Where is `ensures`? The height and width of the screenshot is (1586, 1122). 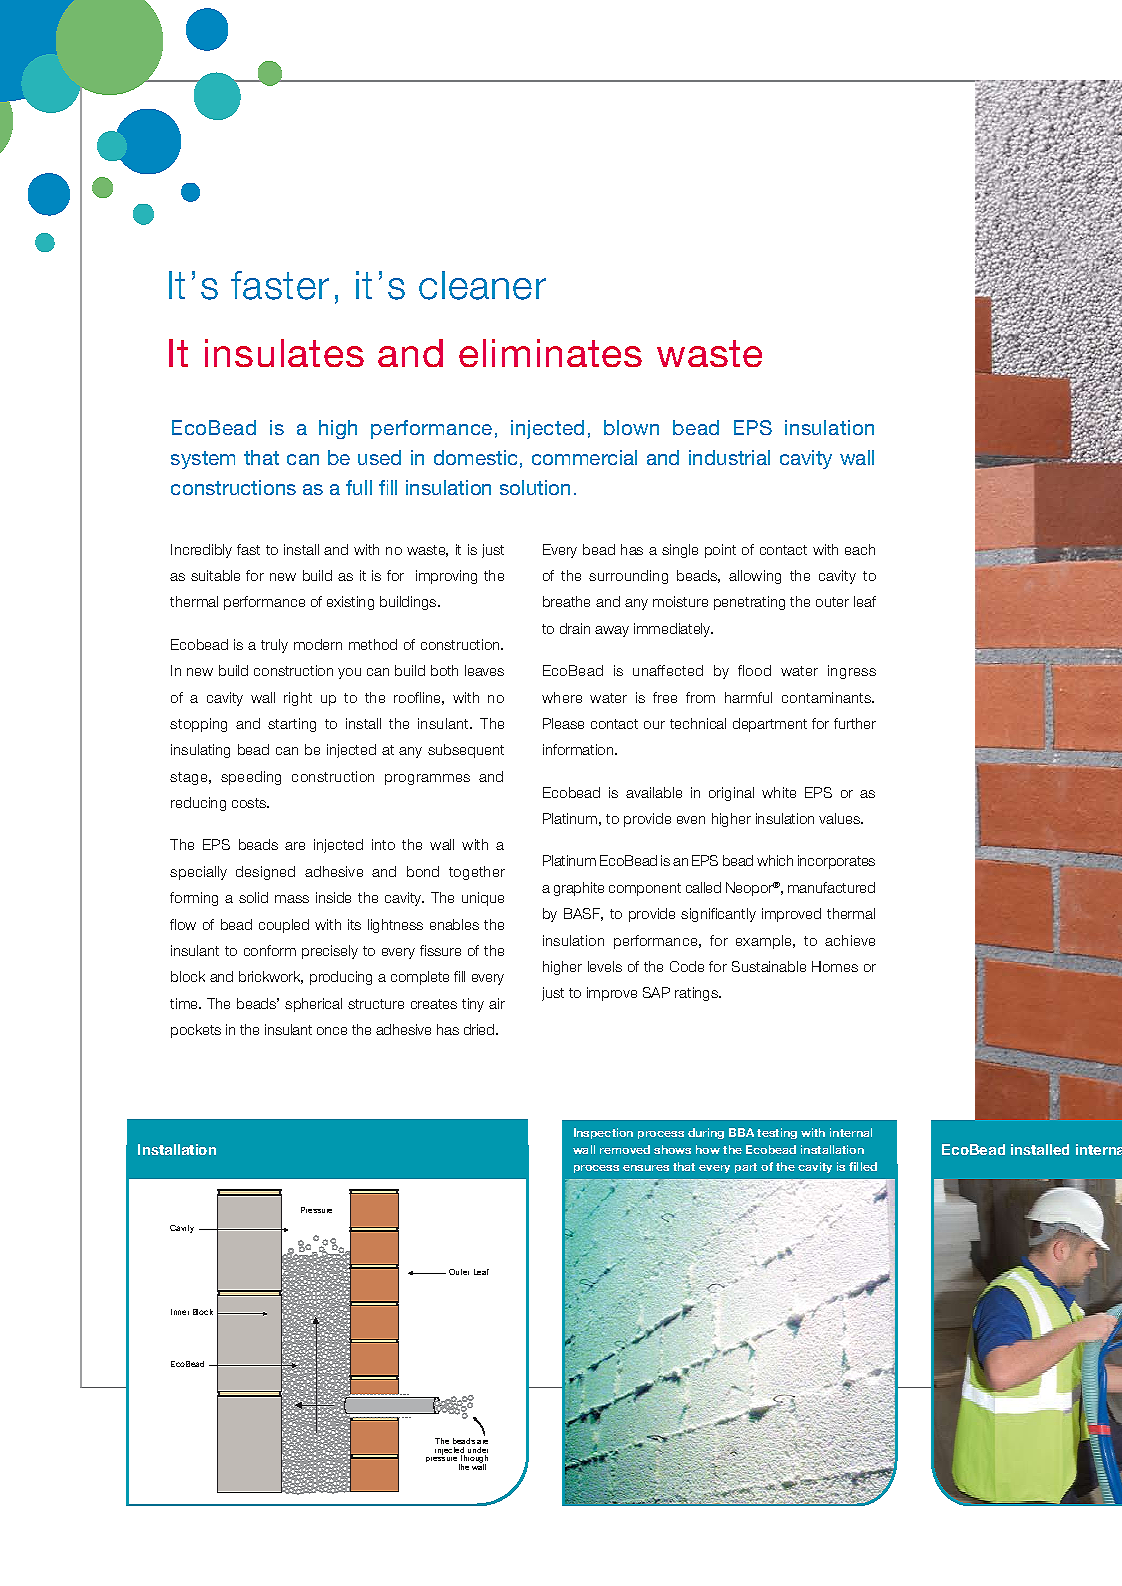 ensures is located at coordinates (646, 1168).
